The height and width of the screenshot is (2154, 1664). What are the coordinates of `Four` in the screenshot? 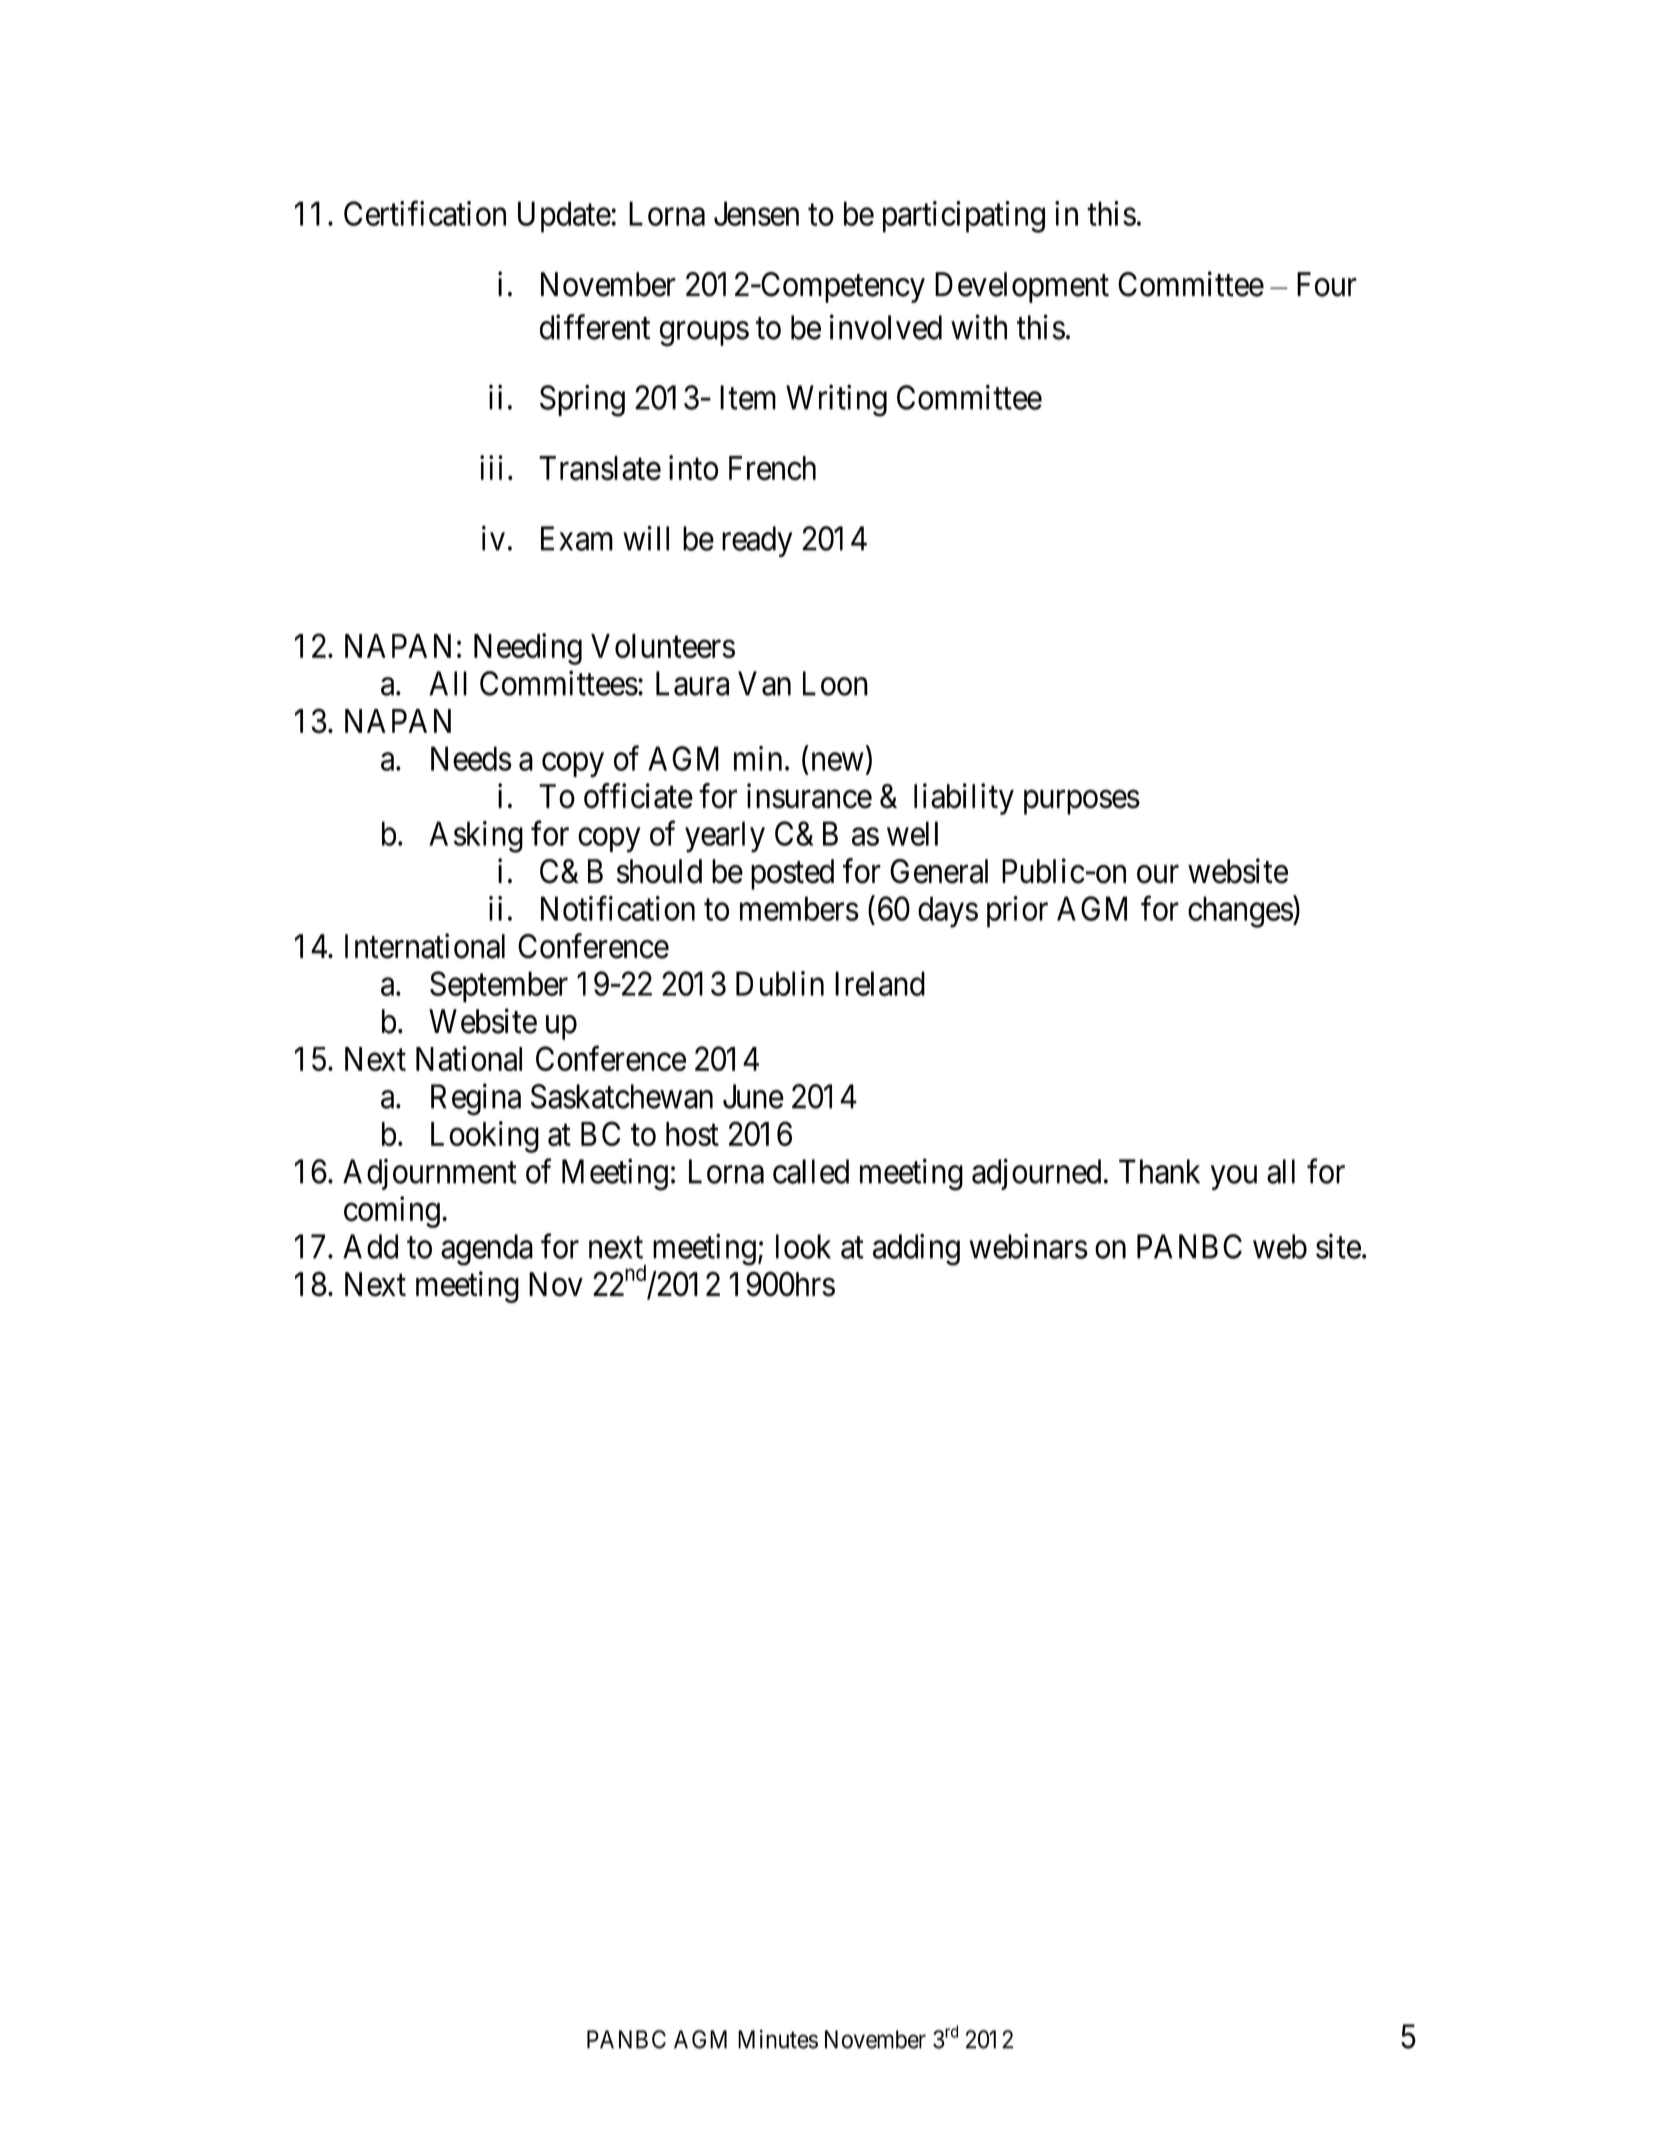 It's located at (1327, 284).
